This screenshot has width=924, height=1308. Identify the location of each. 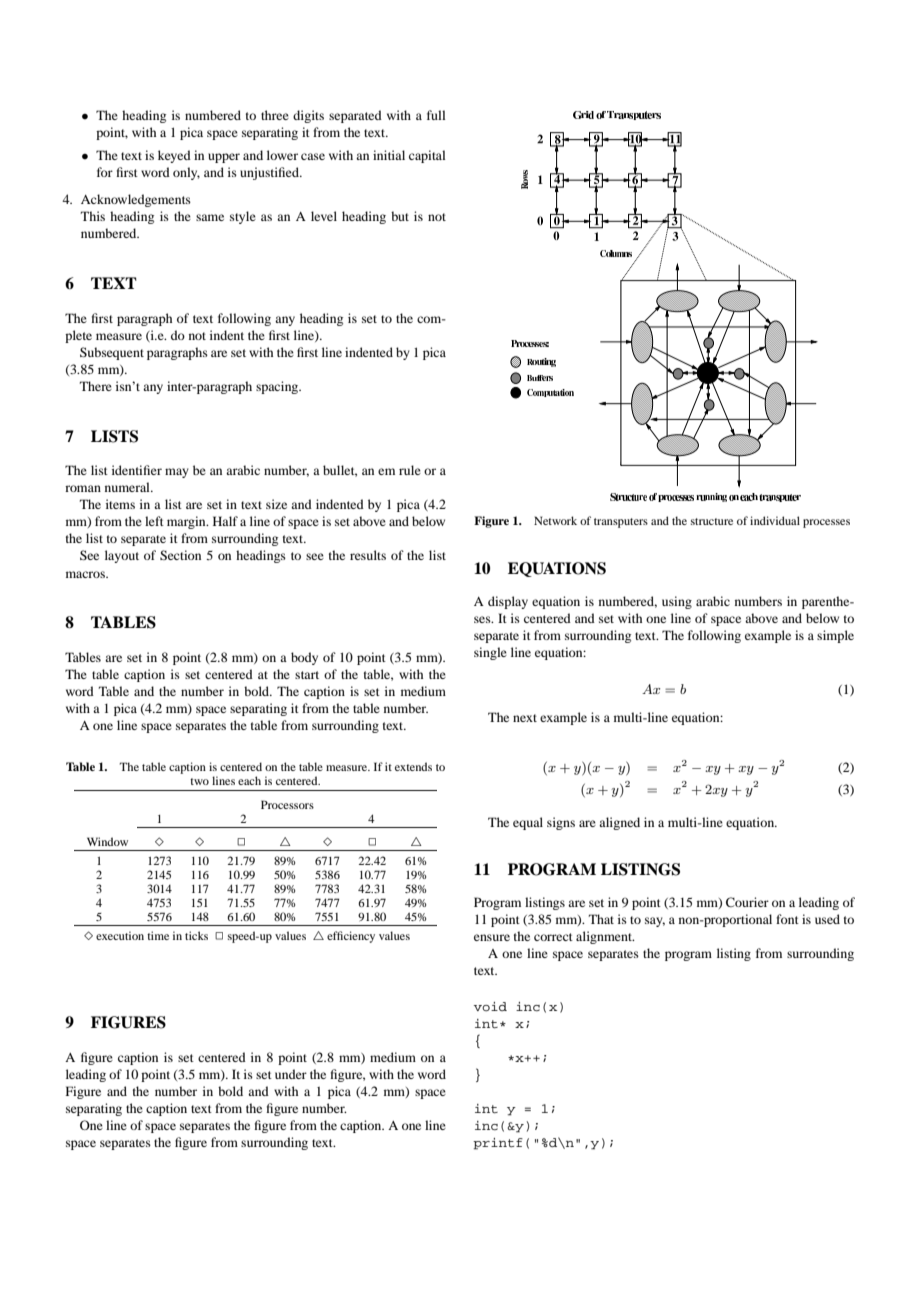
(249, 780).
